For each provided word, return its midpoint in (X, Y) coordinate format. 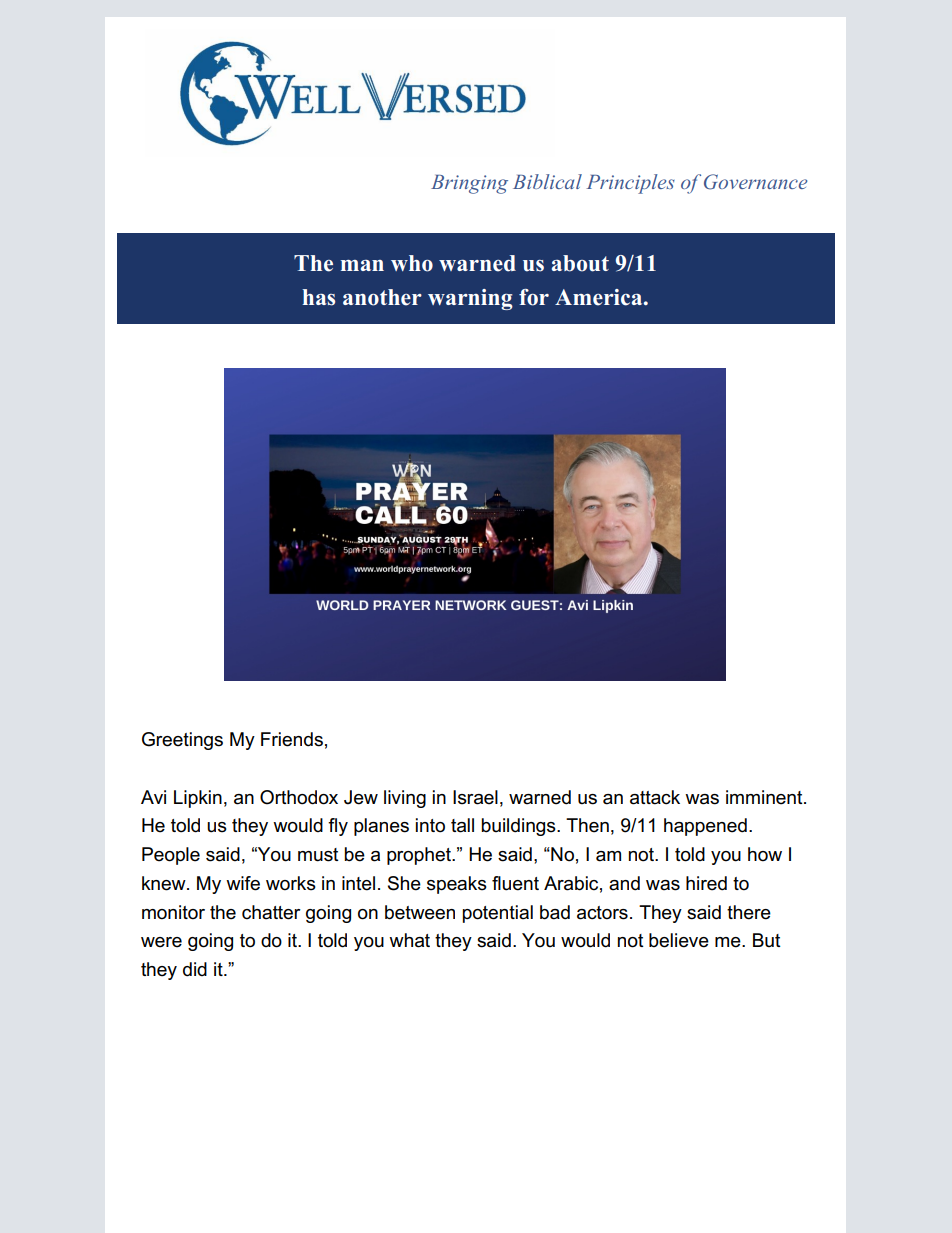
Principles (630, 184)
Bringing (469, 184)
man (362, 265)
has (318, 297)
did (195, 969)
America (600, 297)
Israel (475, 797)
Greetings (182, 741)
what (409, 940)
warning (470, 299)
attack (655, 797)
